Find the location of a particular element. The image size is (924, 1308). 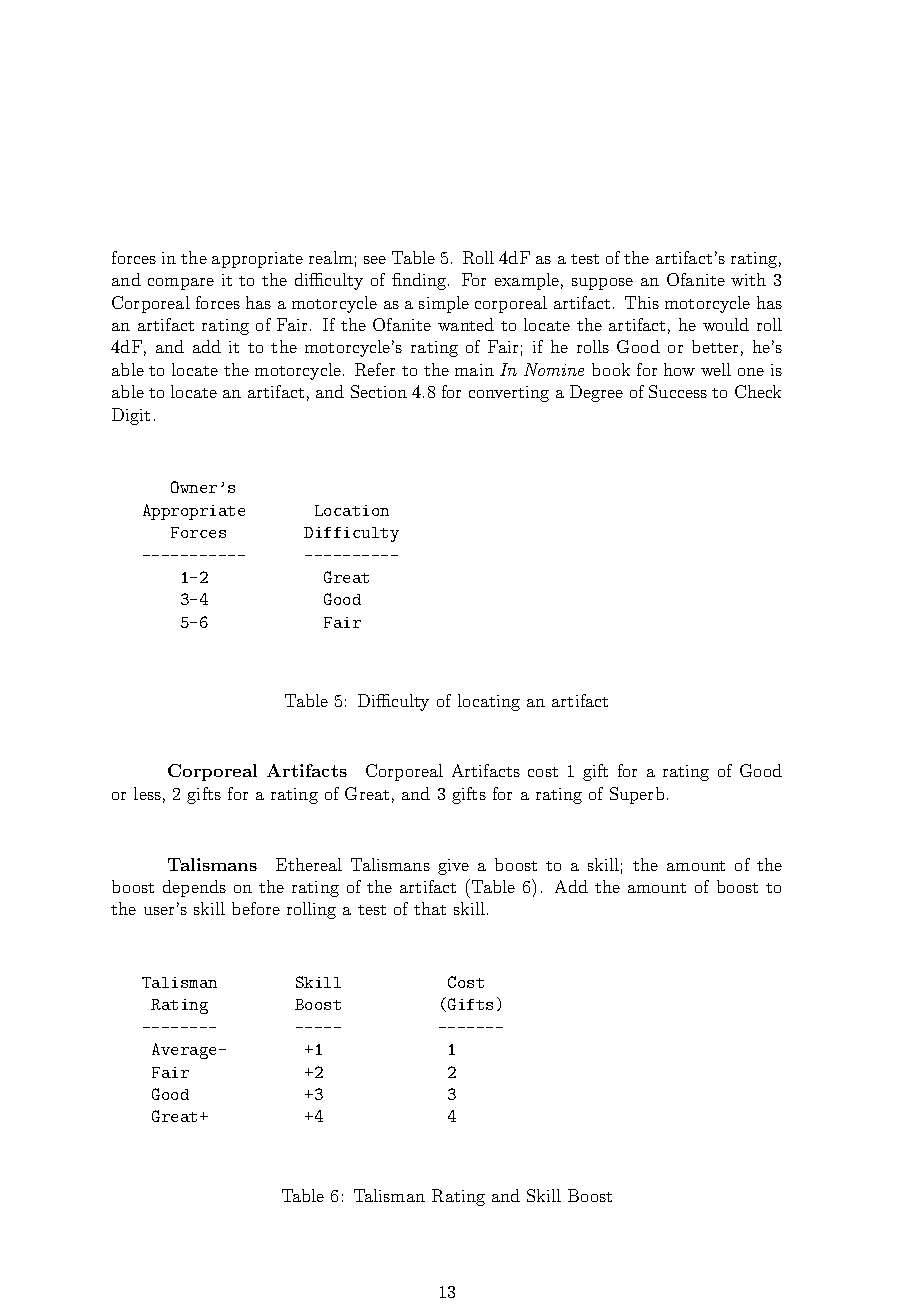

Superb is located at coordinates (637, 795).
